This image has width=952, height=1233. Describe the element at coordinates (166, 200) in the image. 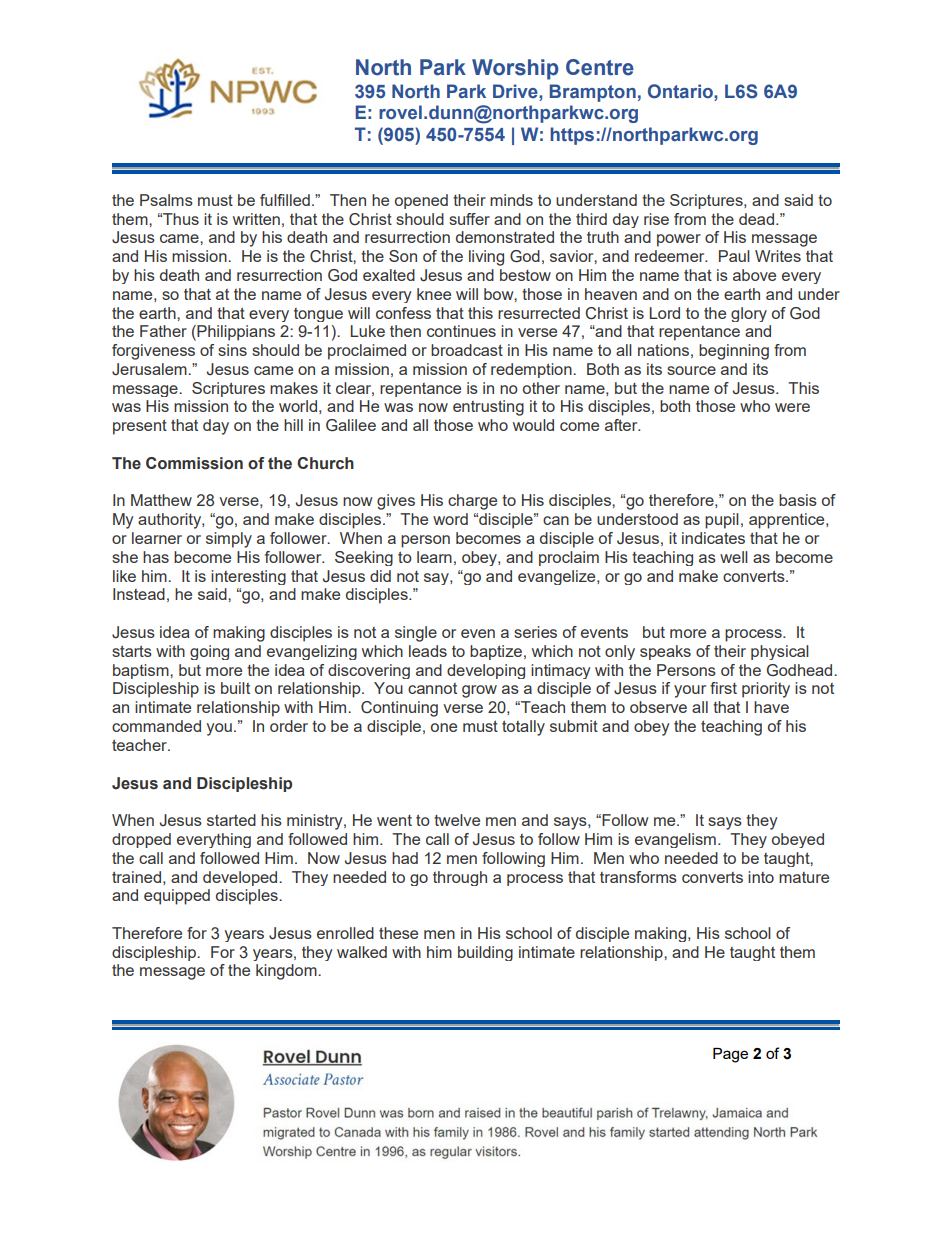

I see `Psalms` at that location.
